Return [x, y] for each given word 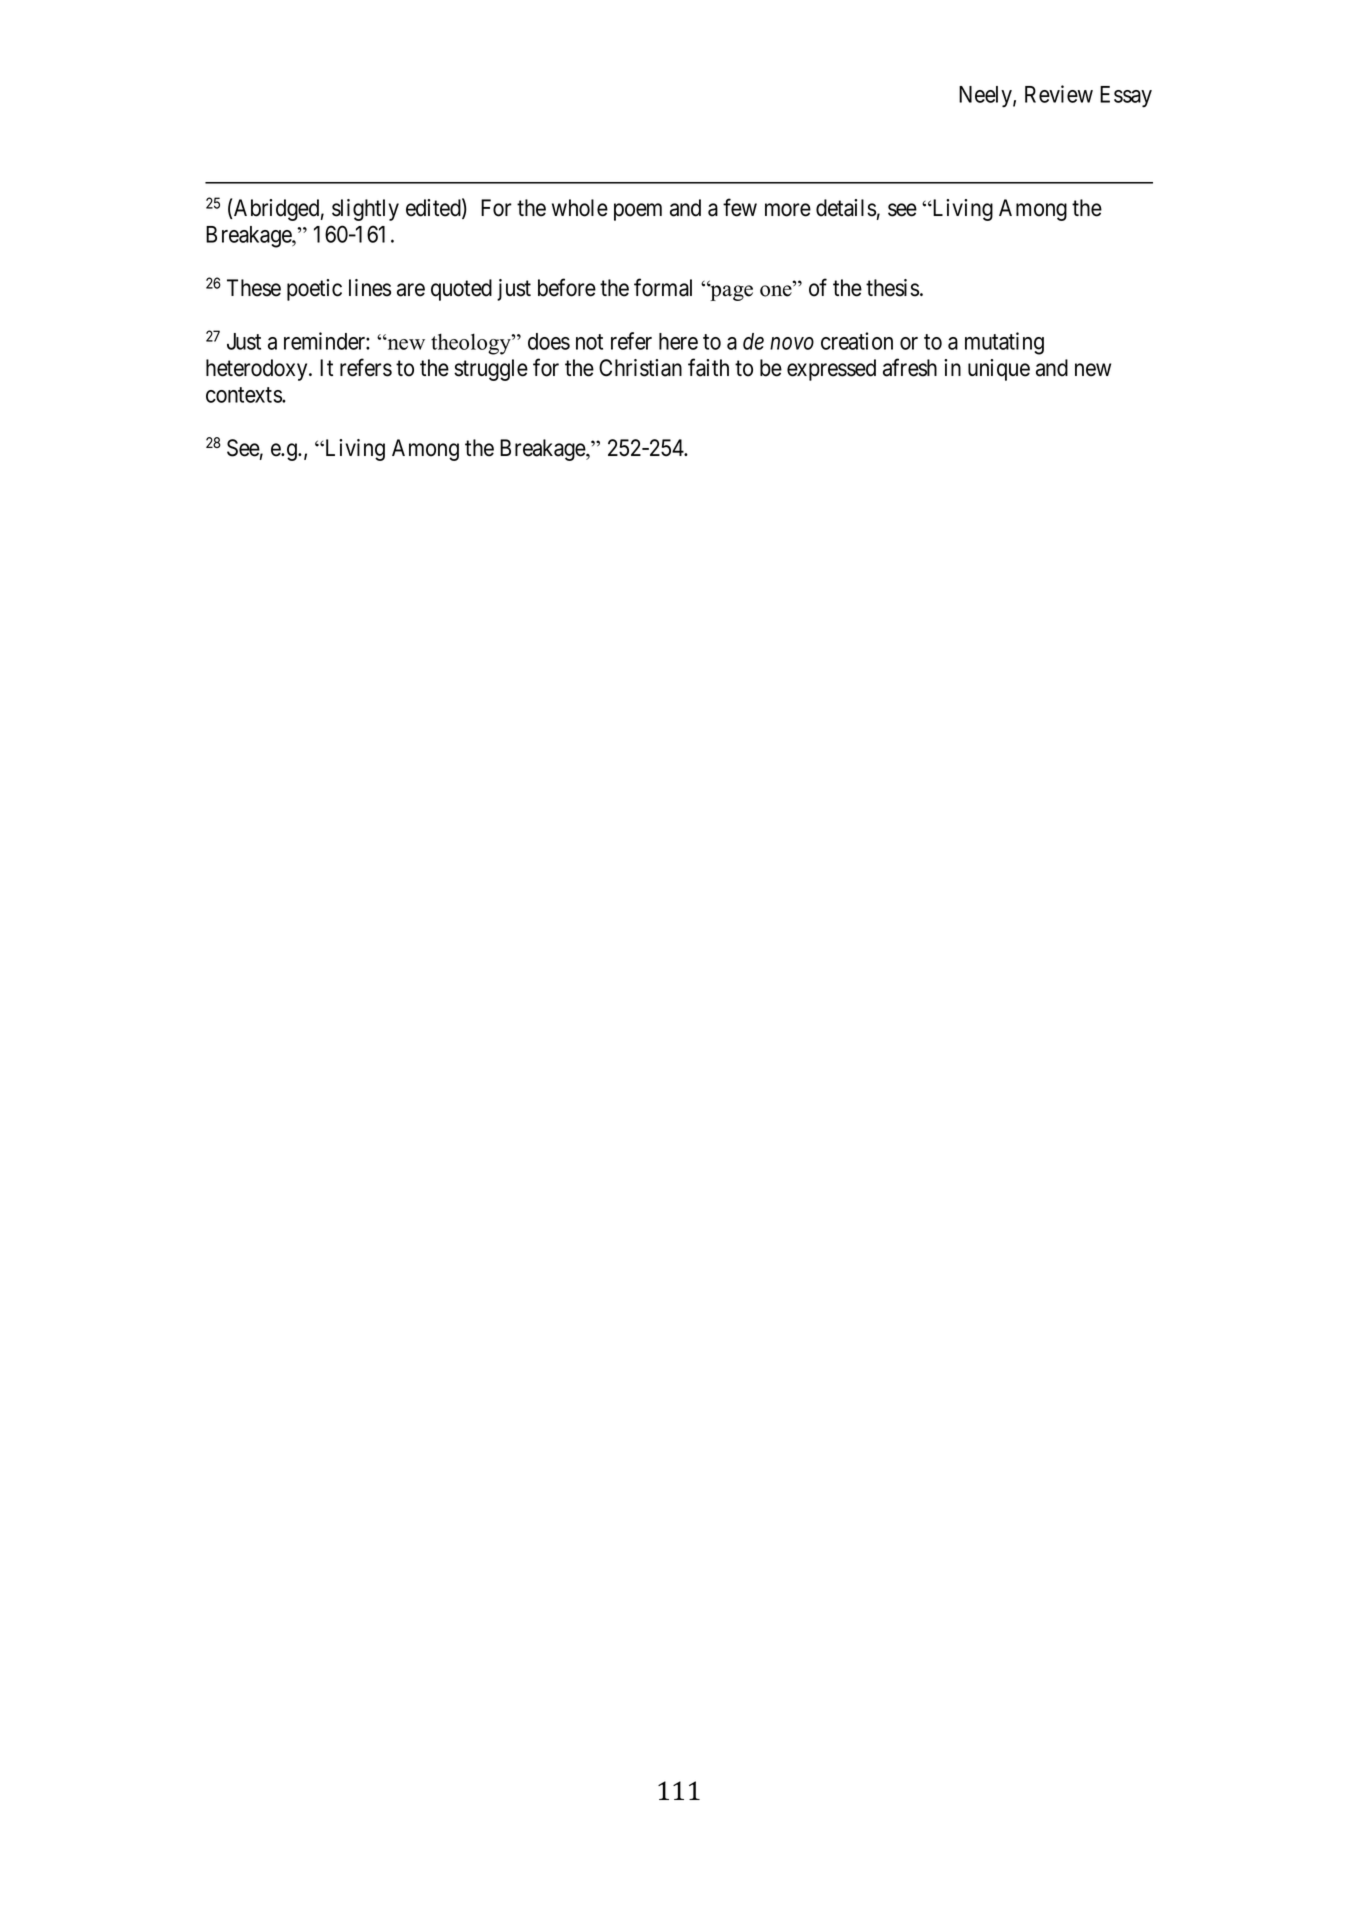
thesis [892, 288]
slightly [365, 210]
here [678, 341]
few [740, 207]
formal [663, 287]
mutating [1004, 343]
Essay [1126, 97]
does [549, 341]
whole [580, 208]
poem [638, 212]
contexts [244, 395]
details [846, 208]
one [777, 291]
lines [370, 288]
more [788, 210]
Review [1059, 94]
